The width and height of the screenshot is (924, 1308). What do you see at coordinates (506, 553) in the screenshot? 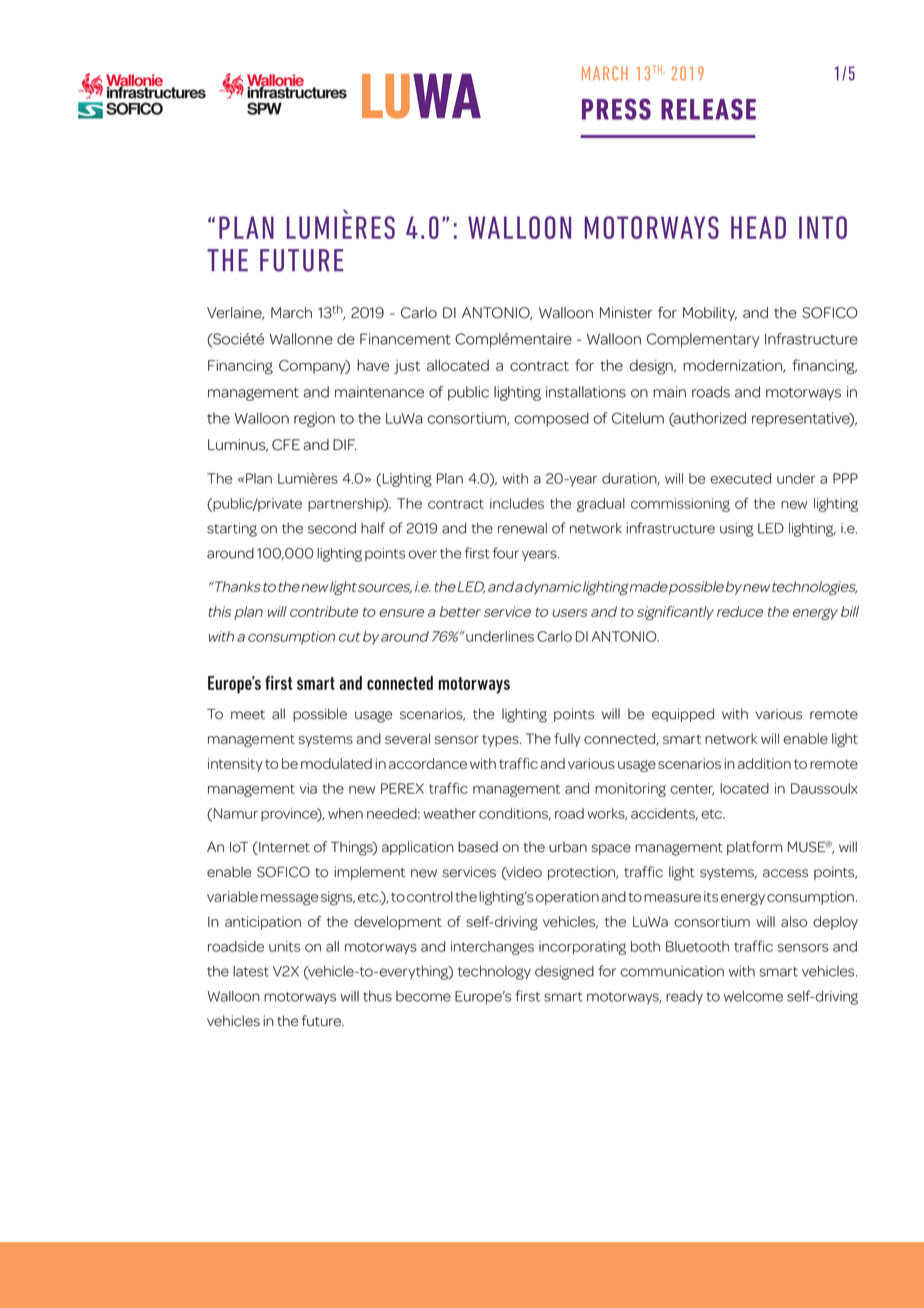
I see `four` at bounding box center [506, 553].
